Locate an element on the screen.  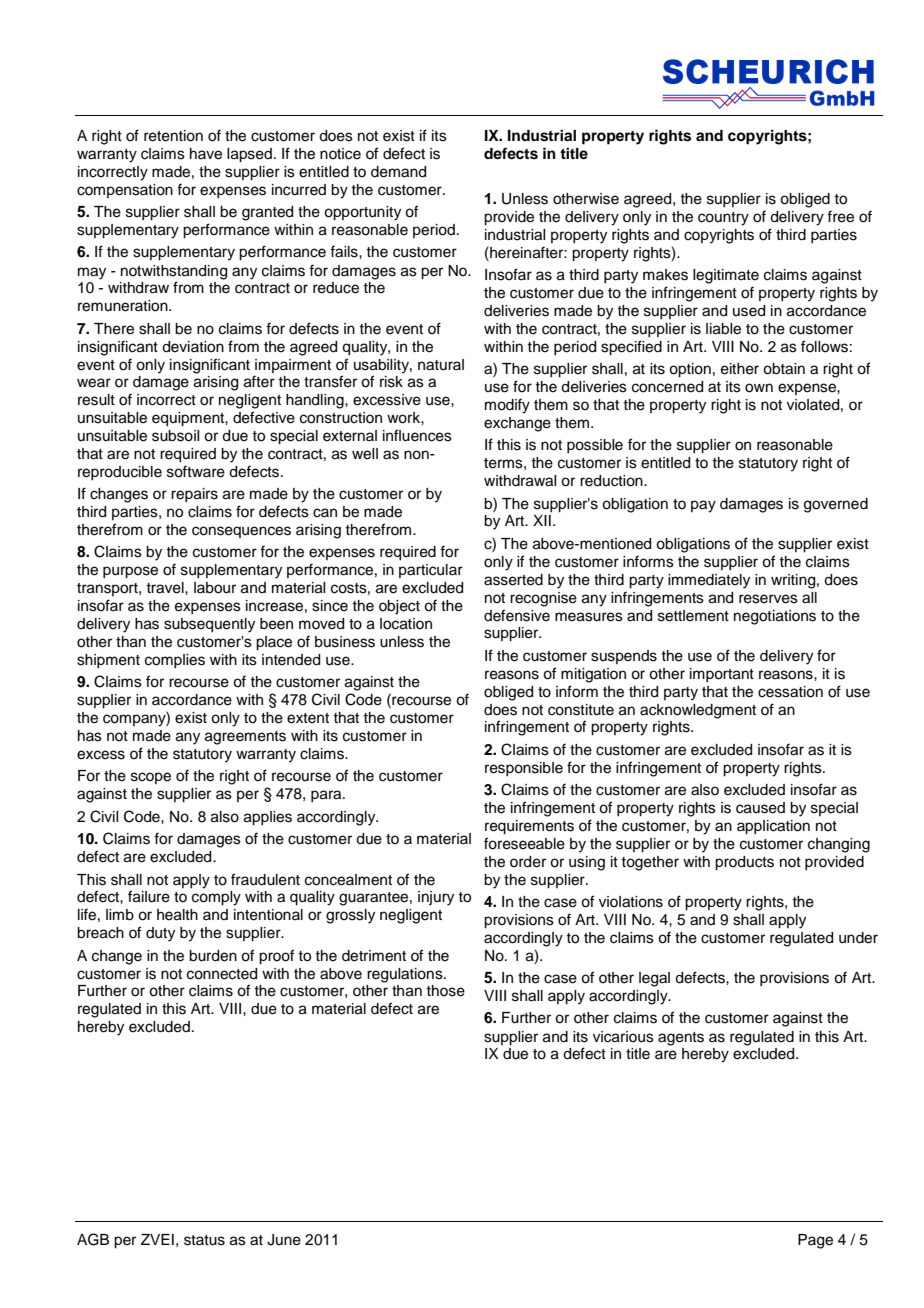
status is located at coordinates (204, 1240).
